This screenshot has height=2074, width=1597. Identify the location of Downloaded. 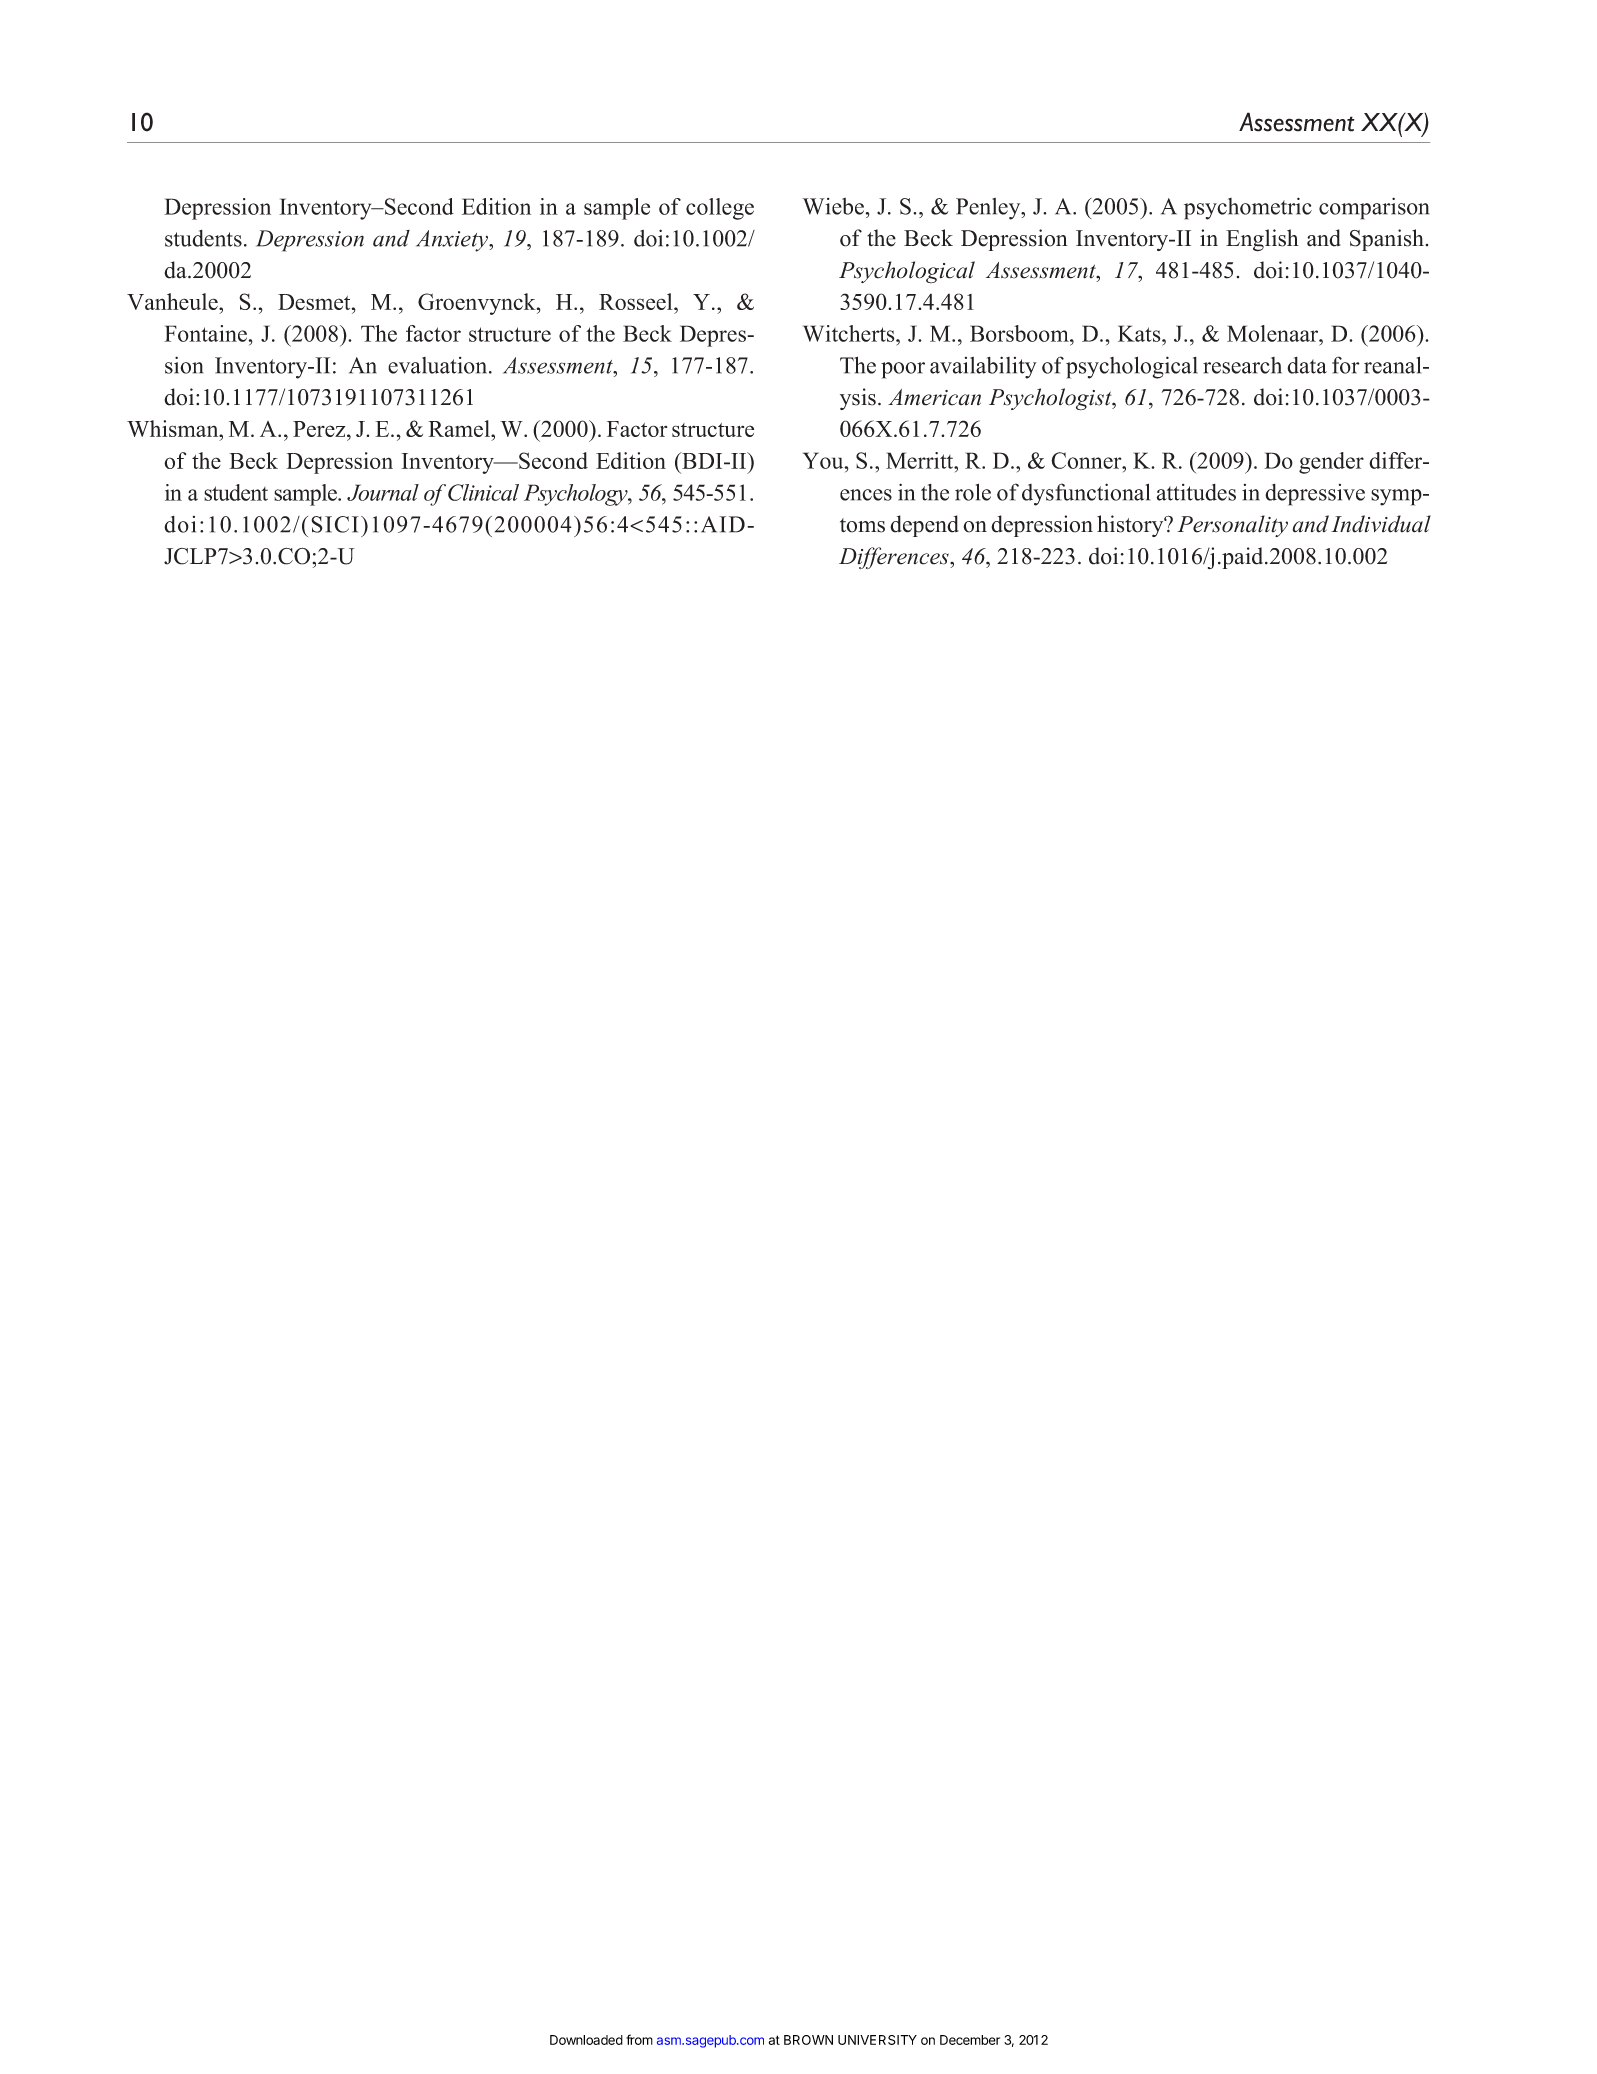
(586, 2040).
